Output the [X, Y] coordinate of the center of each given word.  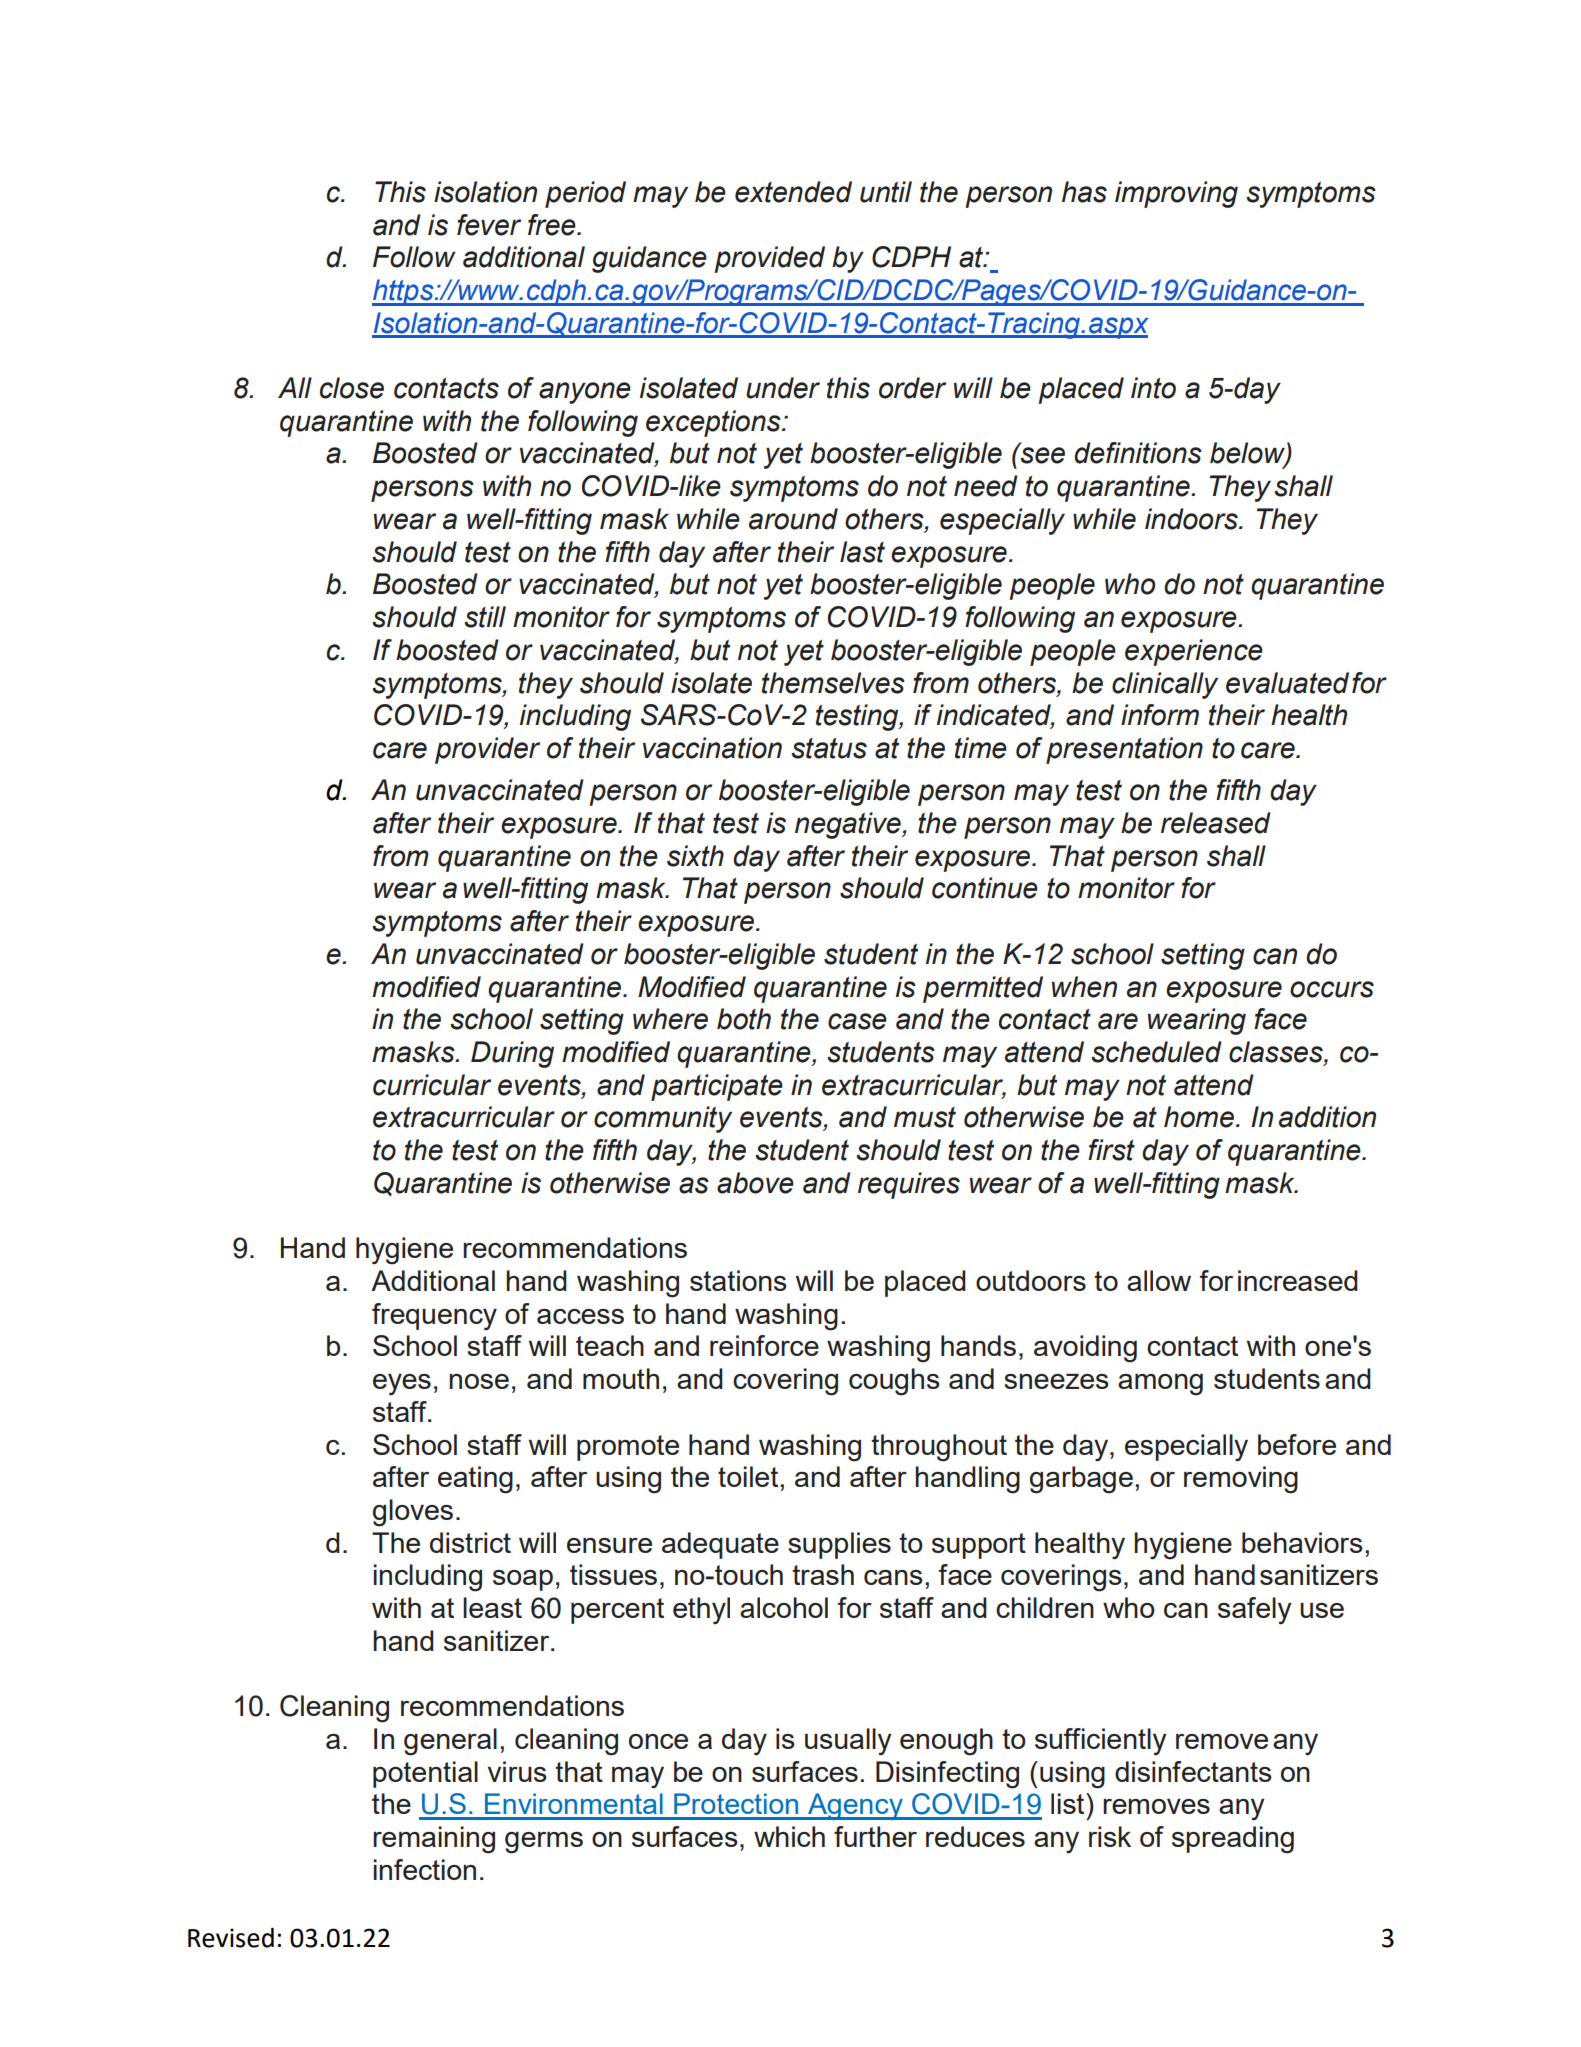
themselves [833, 683]
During [512, 1054]
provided [769, 259]
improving [1176, 194]
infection [424, 1869]
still [485, 617]
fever [489, 225]
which [789, 1836]
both [744, 1019]
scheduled [1156, 1052]
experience [1194, 652]
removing [1241, 1480]
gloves [413, 1513]
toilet [749, 1476]
